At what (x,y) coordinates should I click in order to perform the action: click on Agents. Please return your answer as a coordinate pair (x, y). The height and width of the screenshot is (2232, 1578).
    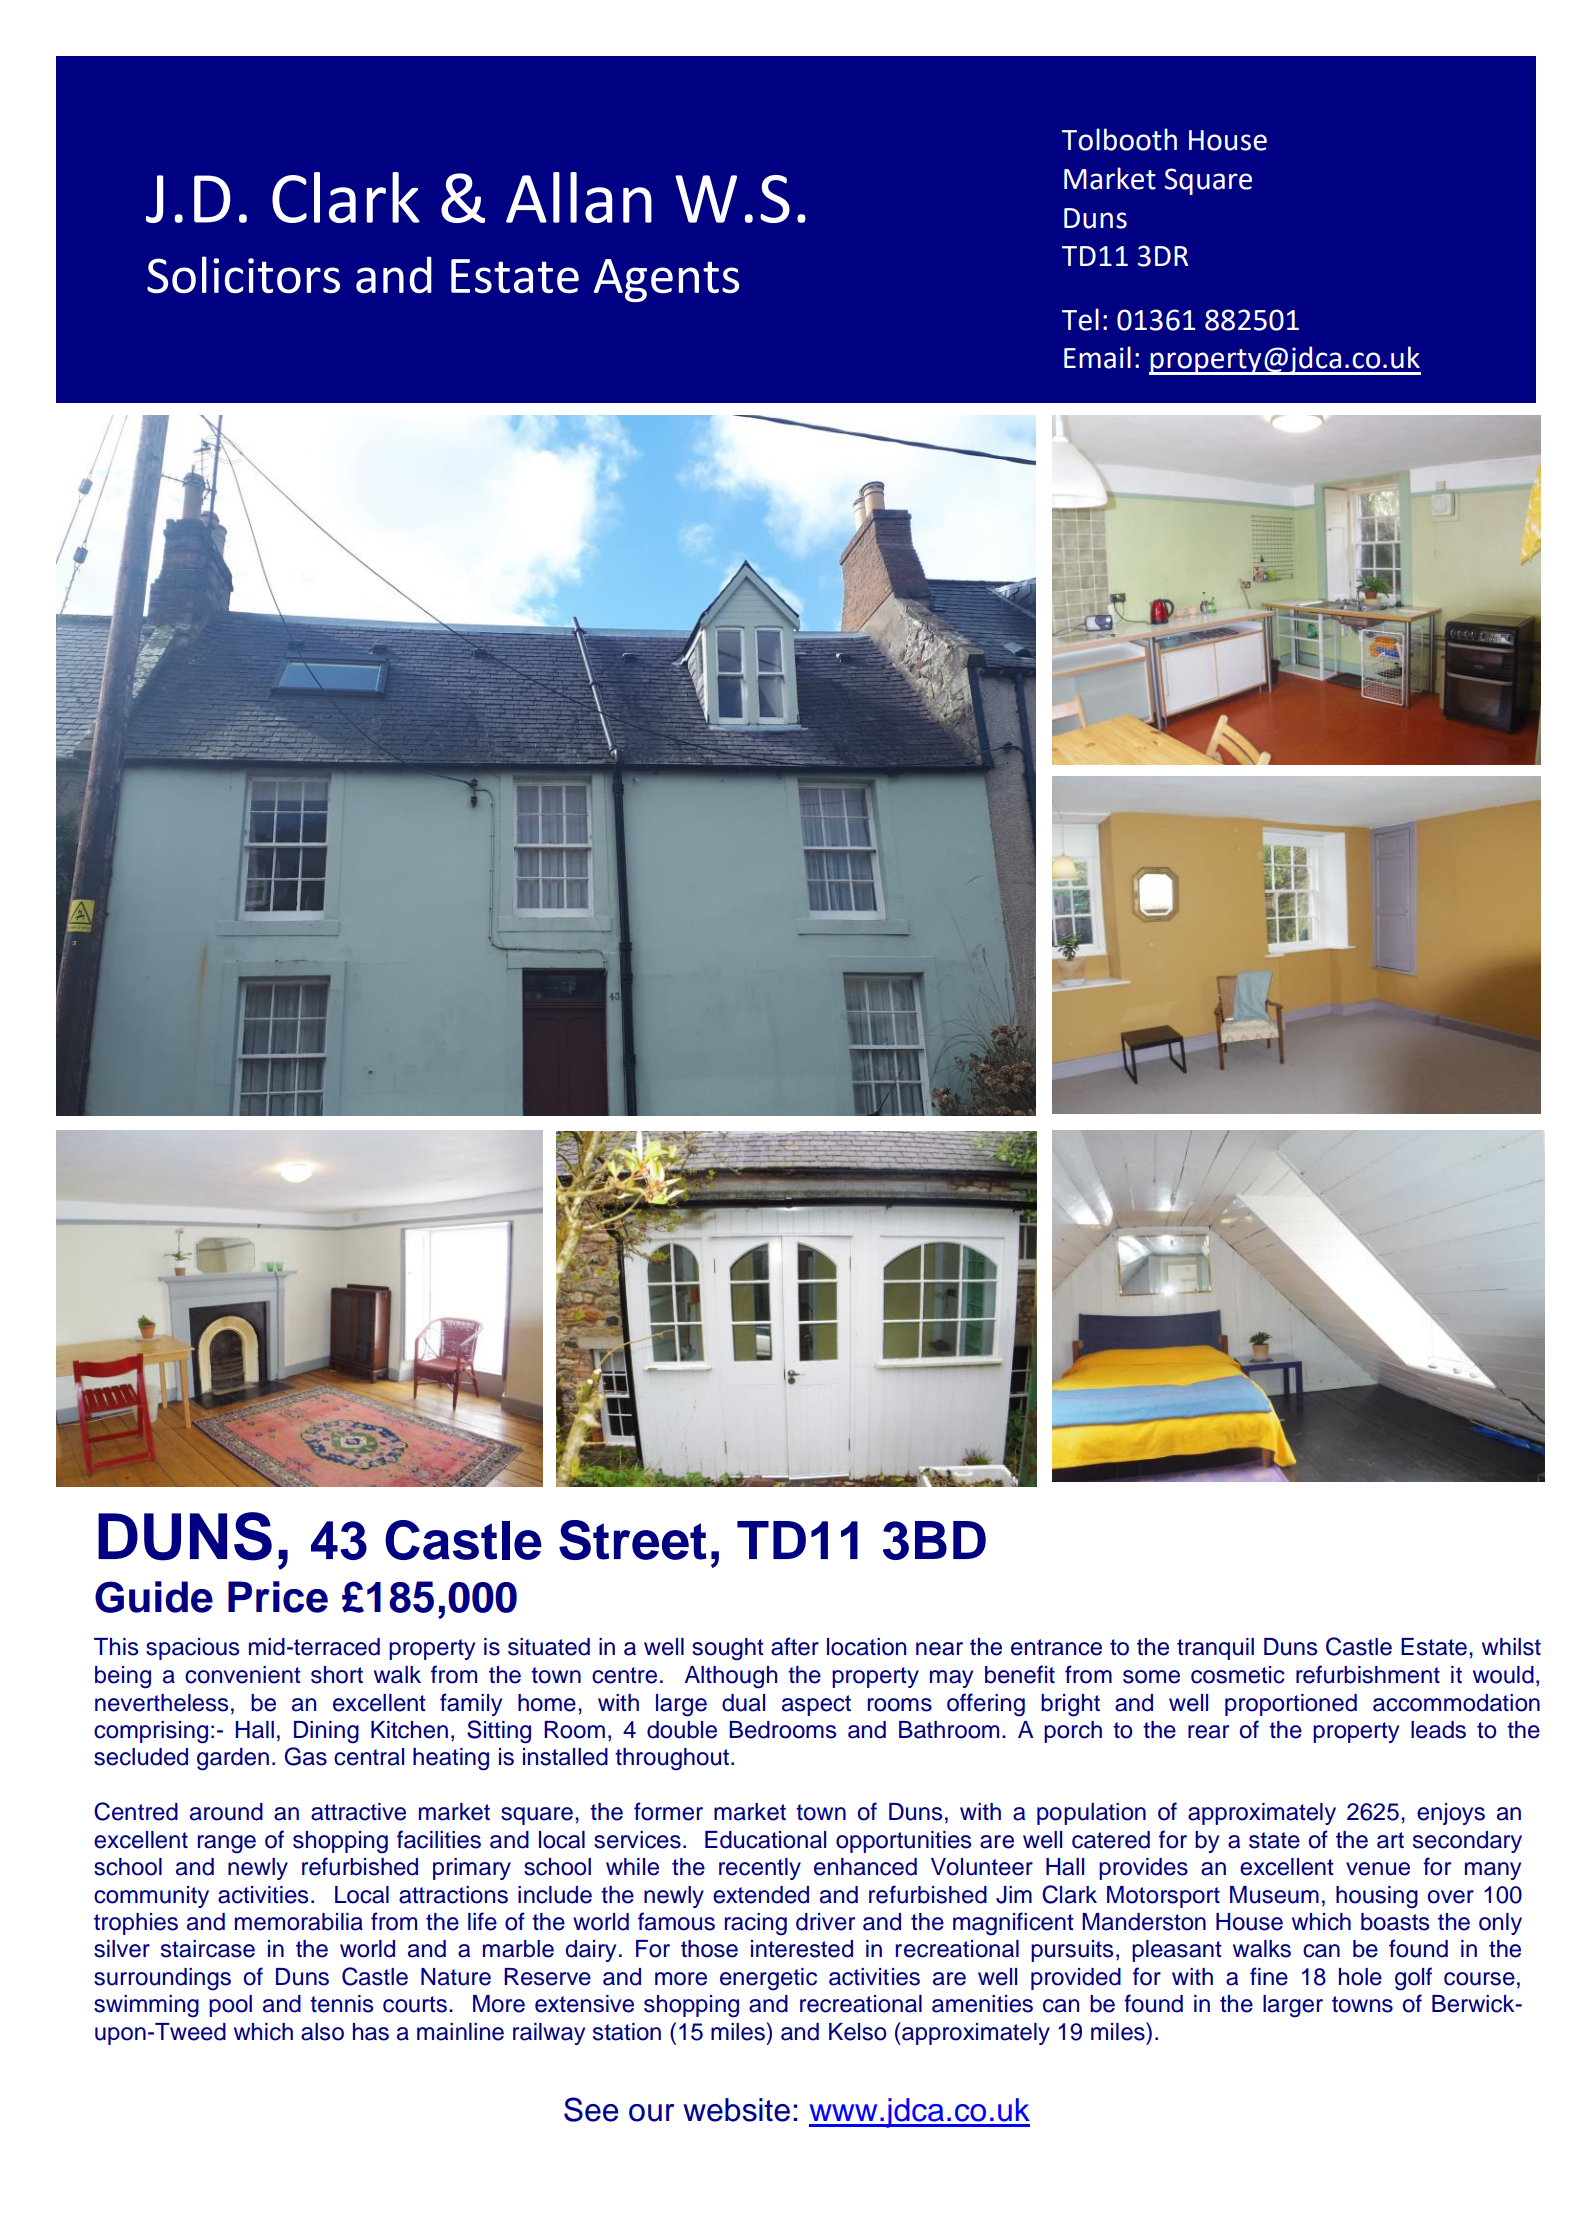
    Looking at the image, I should click on (666, 280).
